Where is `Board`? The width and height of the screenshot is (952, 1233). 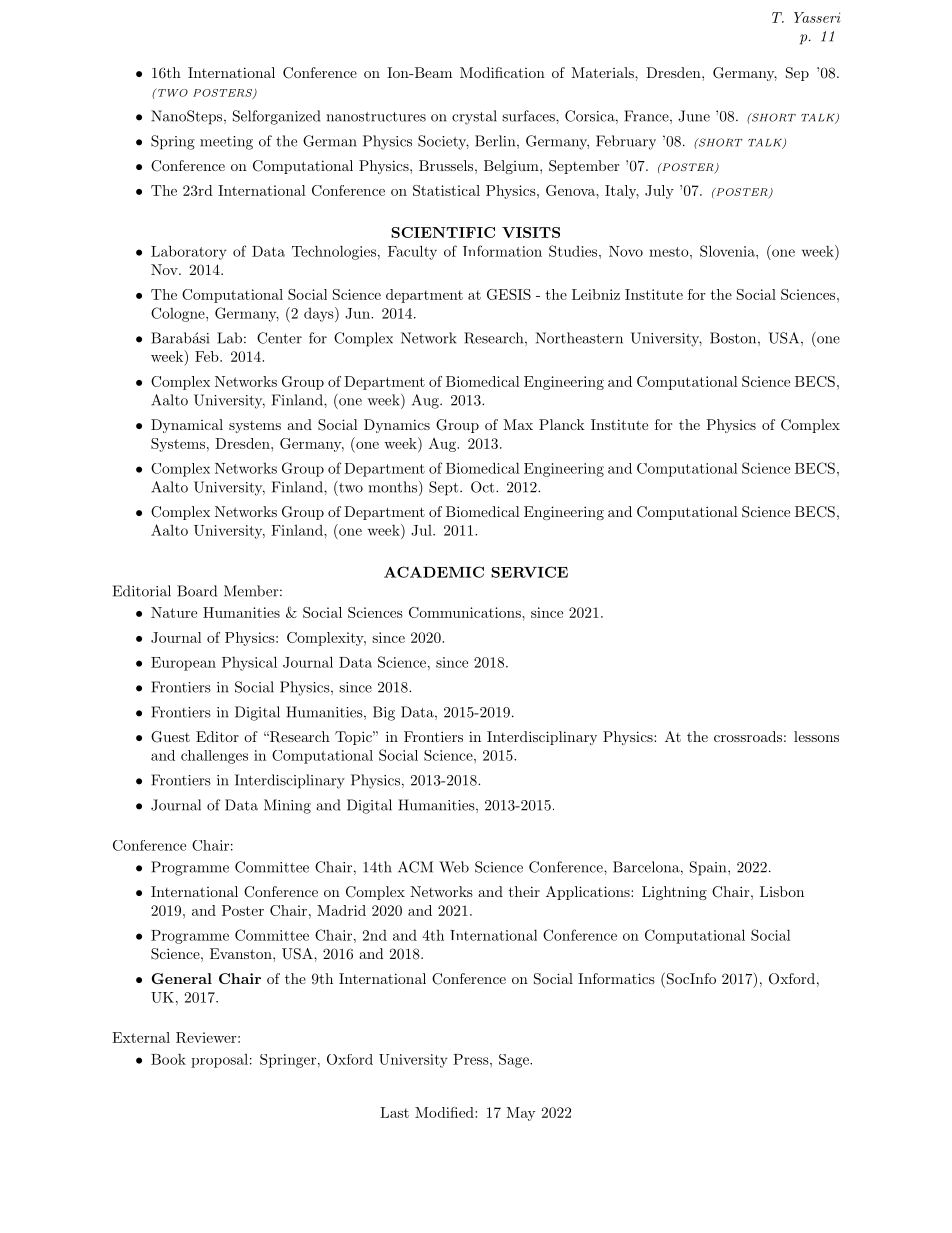
Board is located at coordinates (197, 591).
